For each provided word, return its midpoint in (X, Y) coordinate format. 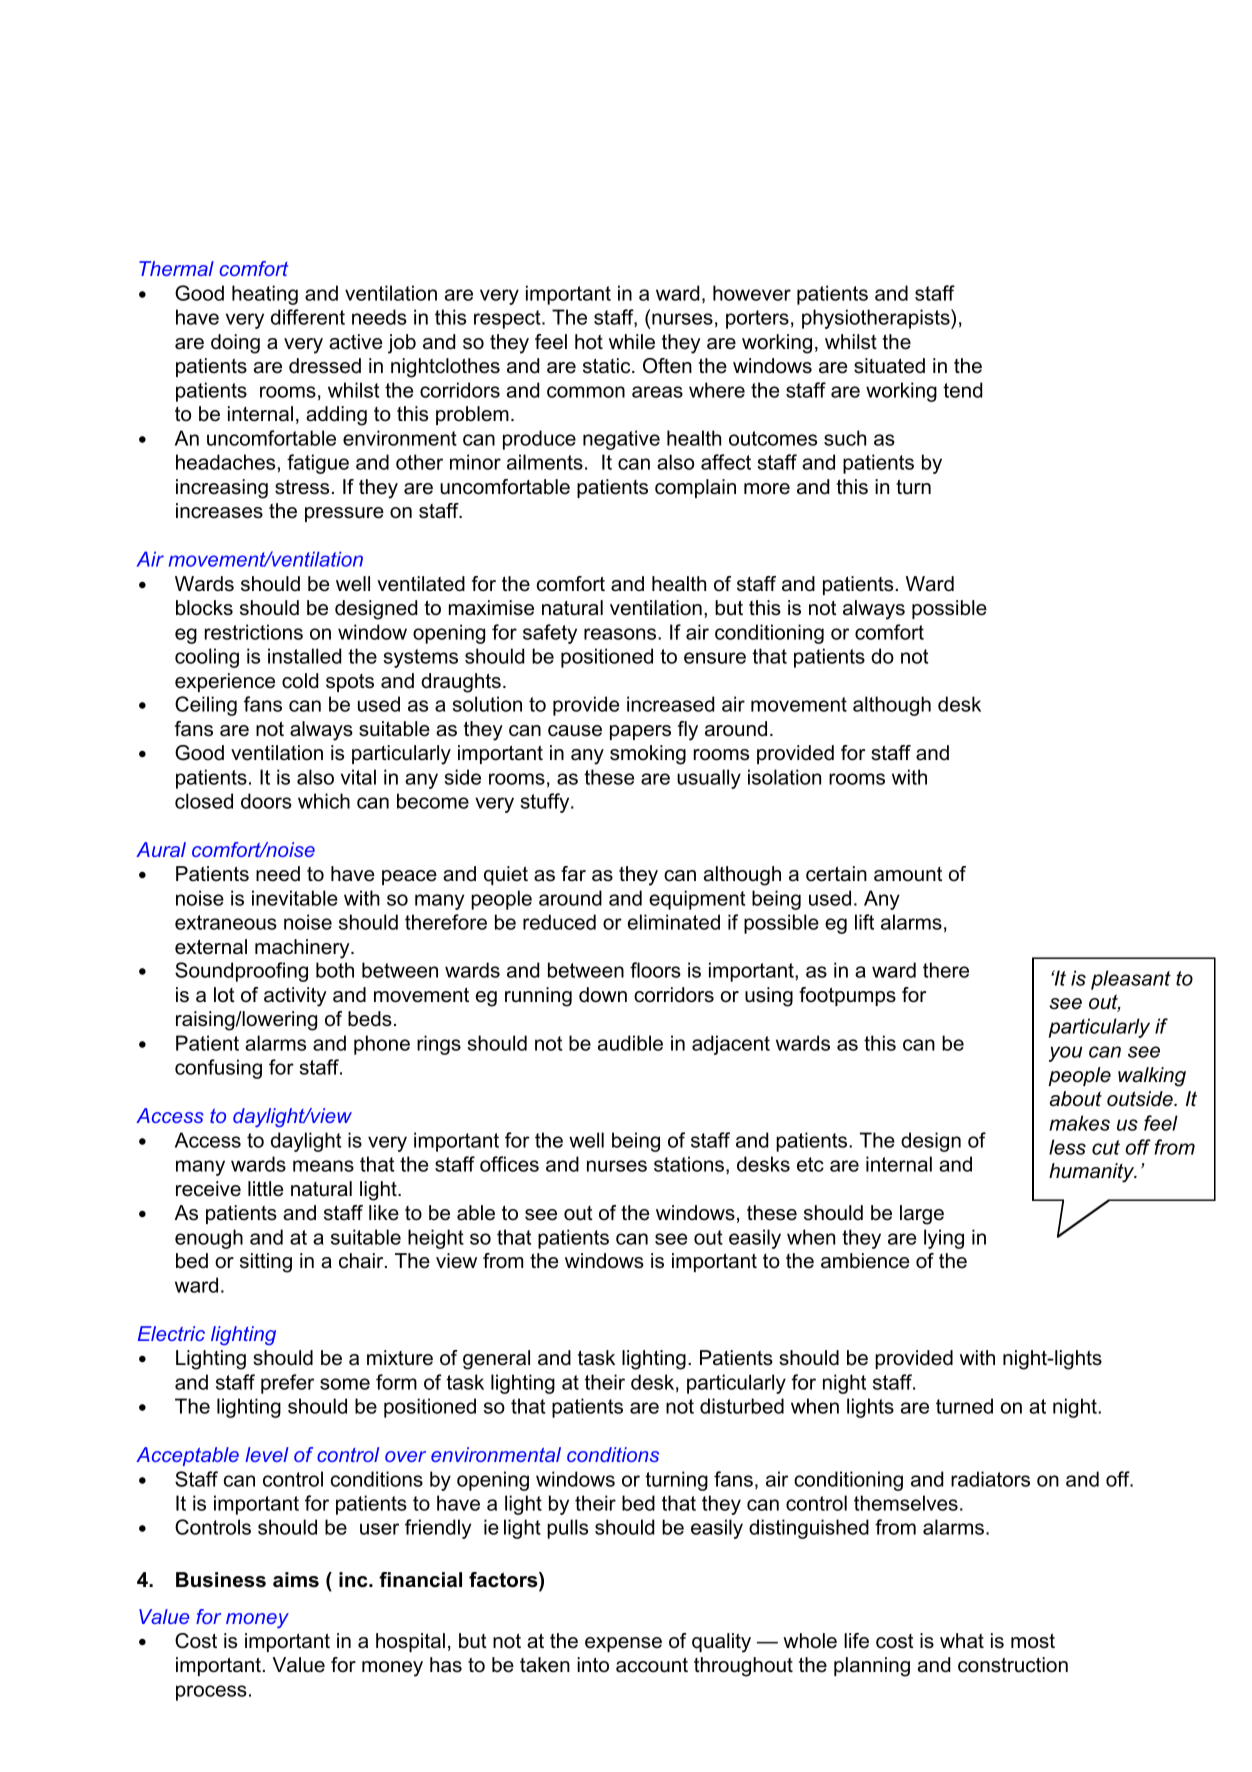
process (211, 1693)
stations (689, 1164)
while (632, 342)
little (265, 1189)
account (652, 1665)
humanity (1093, 1173)
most (1033, 1641)
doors (266, 801)
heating (265, 295)
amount (908, 874)
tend (962, 390)
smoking (648, 755)
